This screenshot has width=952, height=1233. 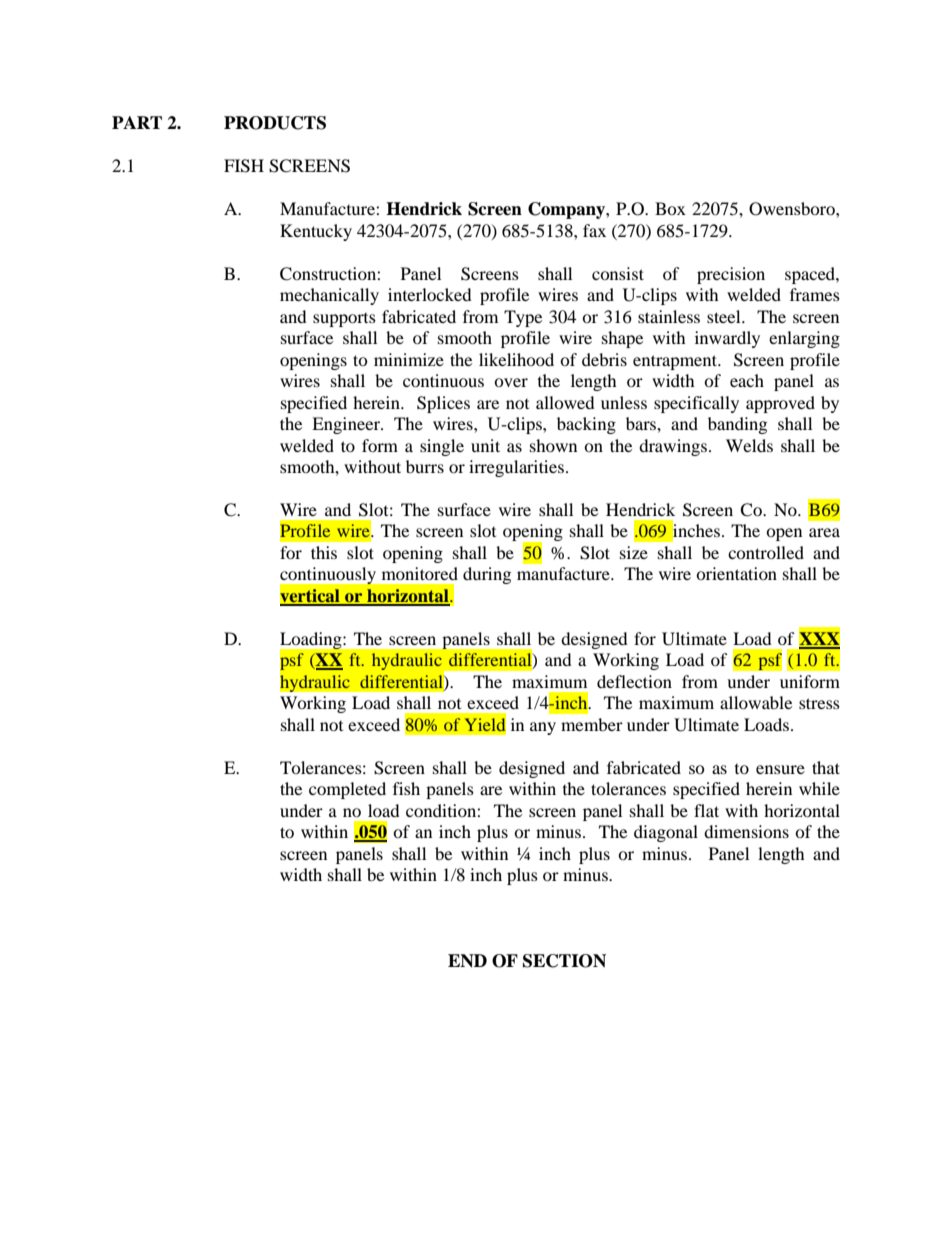 What do you see at coordinates (324, 552) in the screenshot?
I see `this` at bounding box center [324, 552].
